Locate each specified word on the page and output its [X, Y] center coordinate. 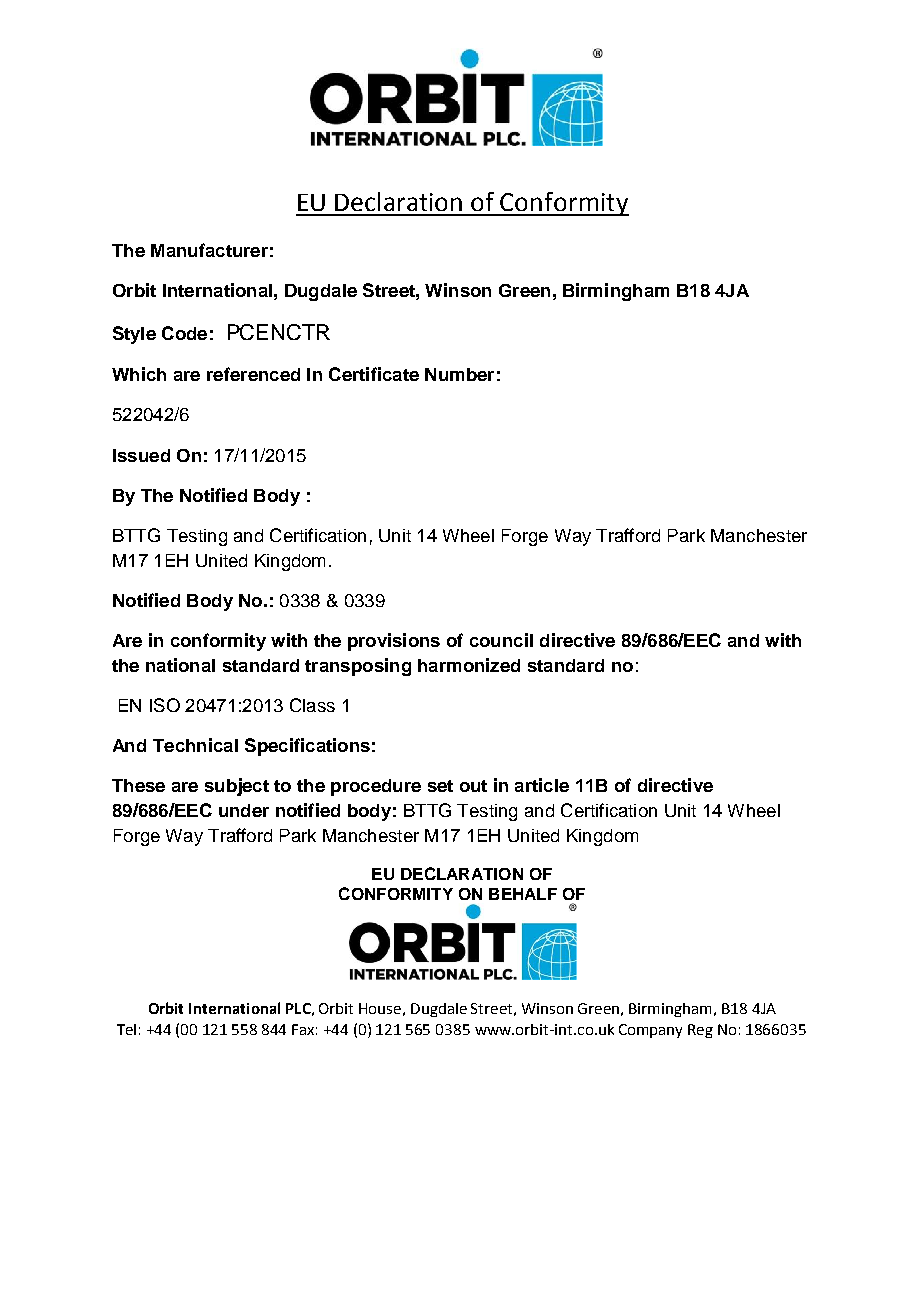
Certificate [374, 374]
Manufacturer [209, 250]
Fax [304, 1029]
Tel [126, 1029]
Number [459, 374]
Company [650, 1031]
